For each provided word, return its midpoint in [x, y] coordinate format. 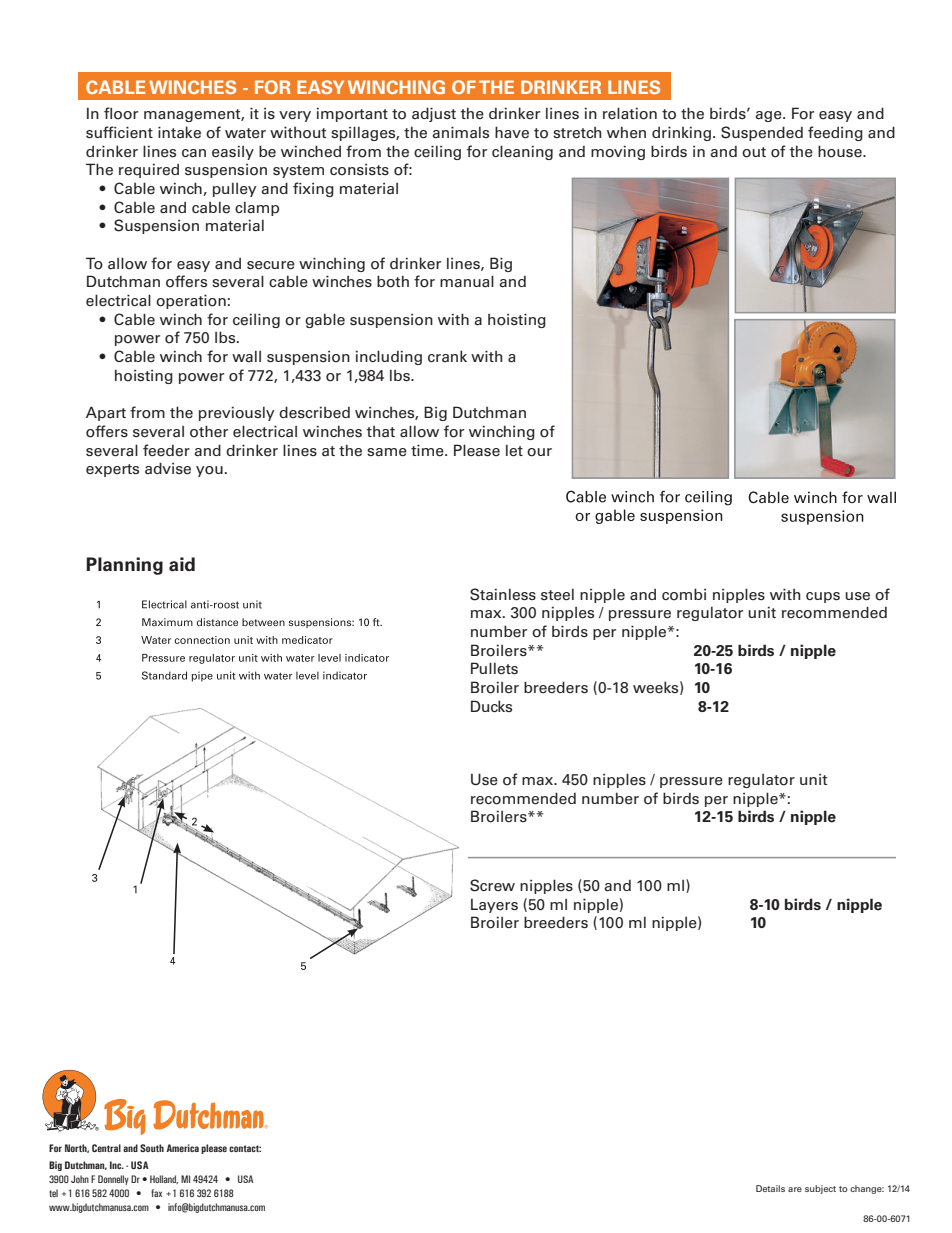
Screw [492, 885]
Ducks [491, 706]
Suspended [762, 133]
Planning [124, 566]
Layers [494, 906]
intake [179, 132]
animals [460, 132]
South [152, 1148]
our [539, 452]
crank [447, 356]
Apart [106, 413]
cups [823, 597]
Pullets [494, 668]
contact [245, 1148]
